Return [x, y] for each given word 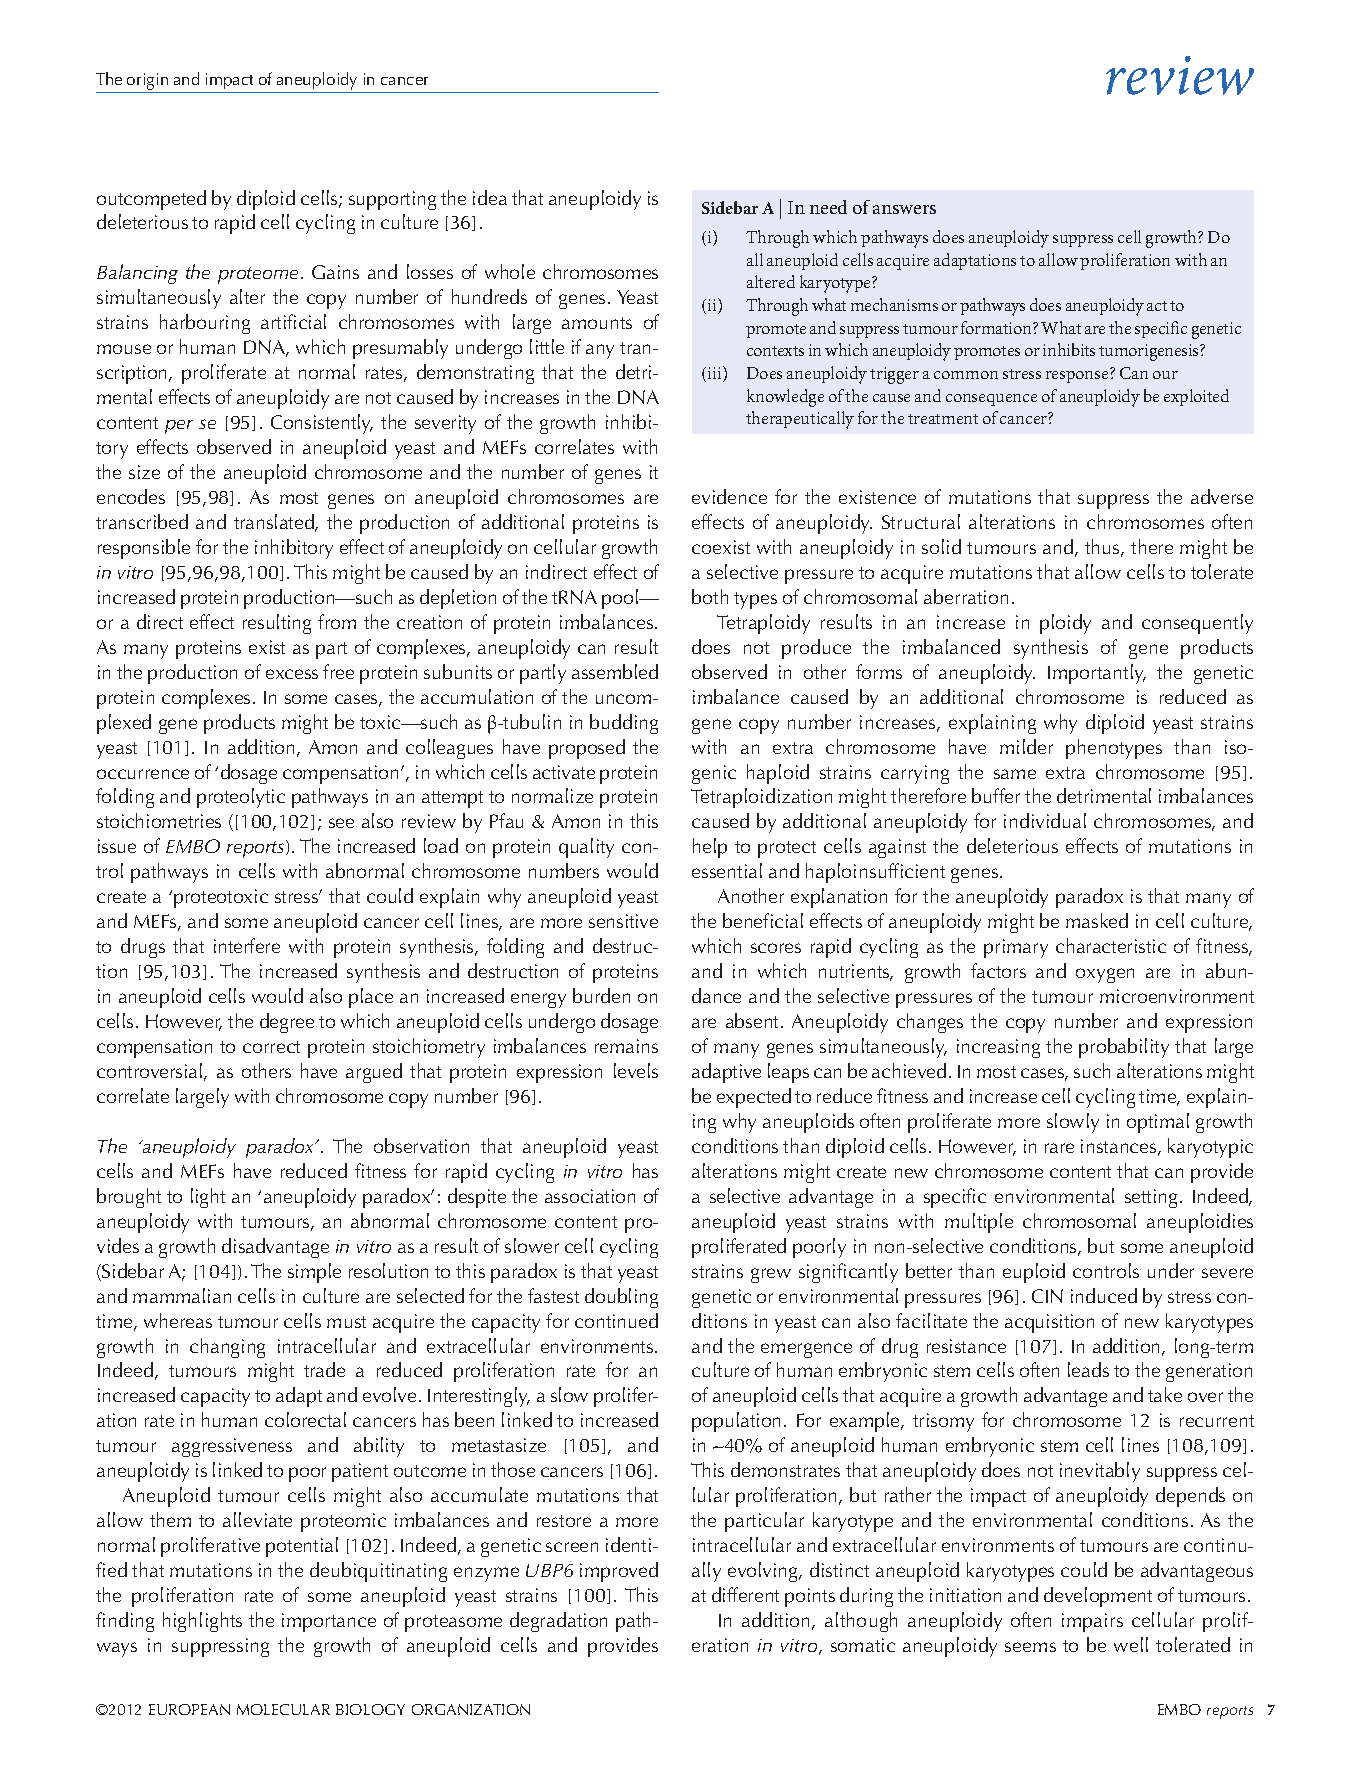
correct [271, 1047]
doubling [621, 1298]
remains [626, 1046]
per [179, 427]
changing [227, 1348]
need [828, 207]
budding [624, 724]
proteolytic [241, 798]
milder [1026, 746]
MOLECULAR [283, 1709]
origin [148, 83]
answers [904, 209]
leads [1088, 1369]
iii [716, 374]
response [1077, 377]
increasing [998, 1048]
